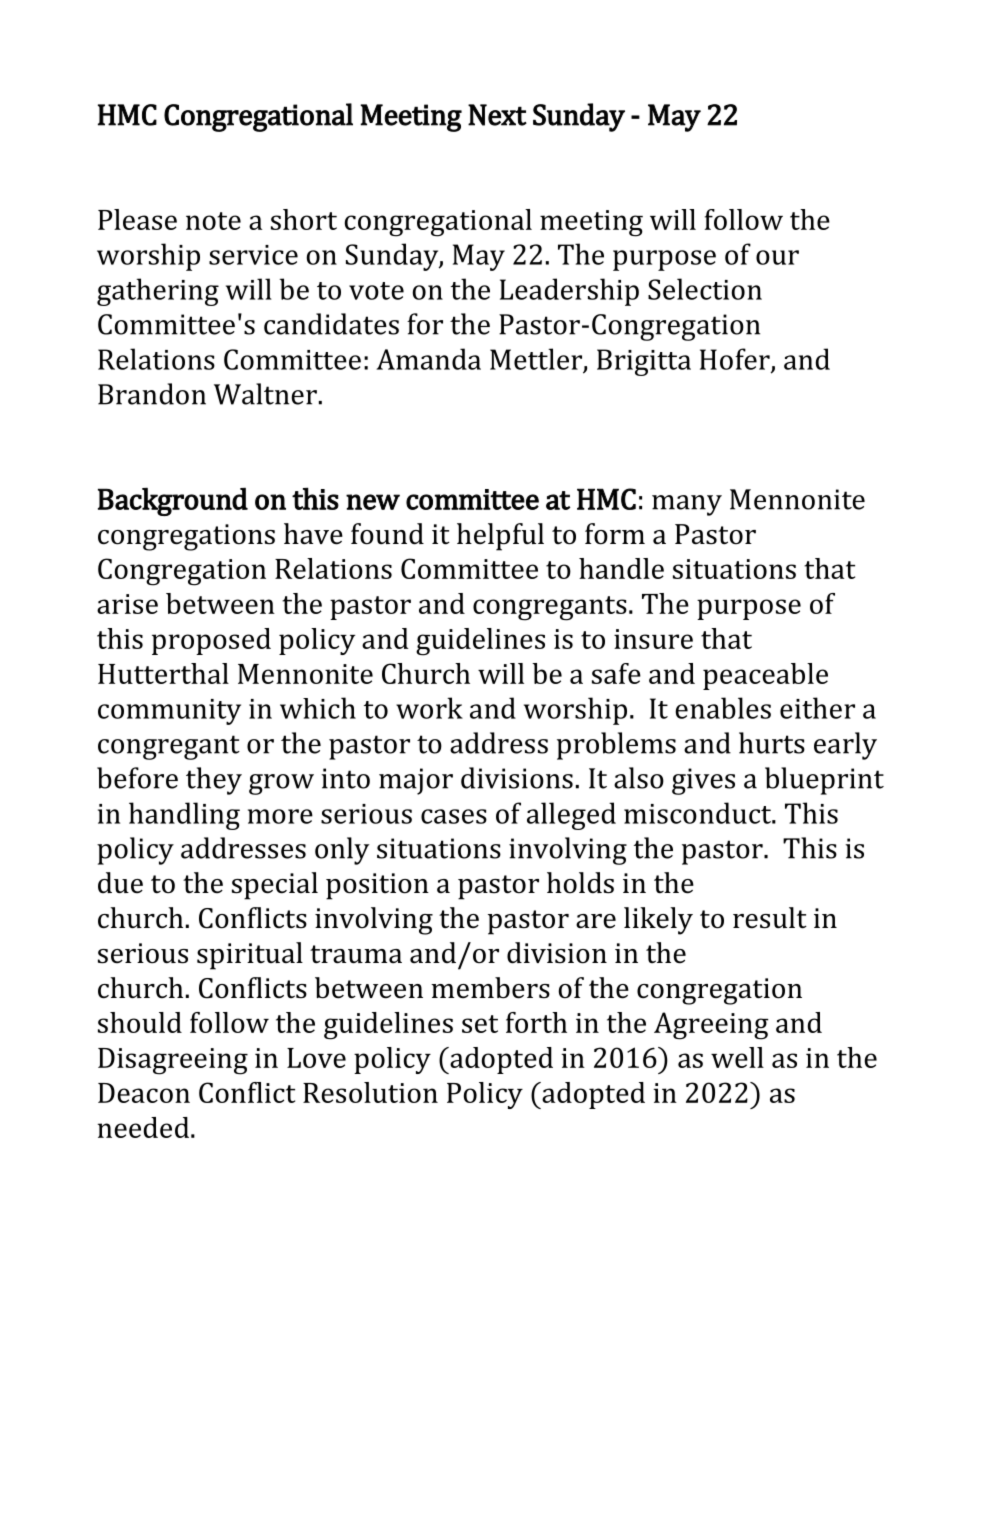  What do you see at coordinates (480, 1024) in the screenshot?
I see `set` at bounding box center [480, 1024].
